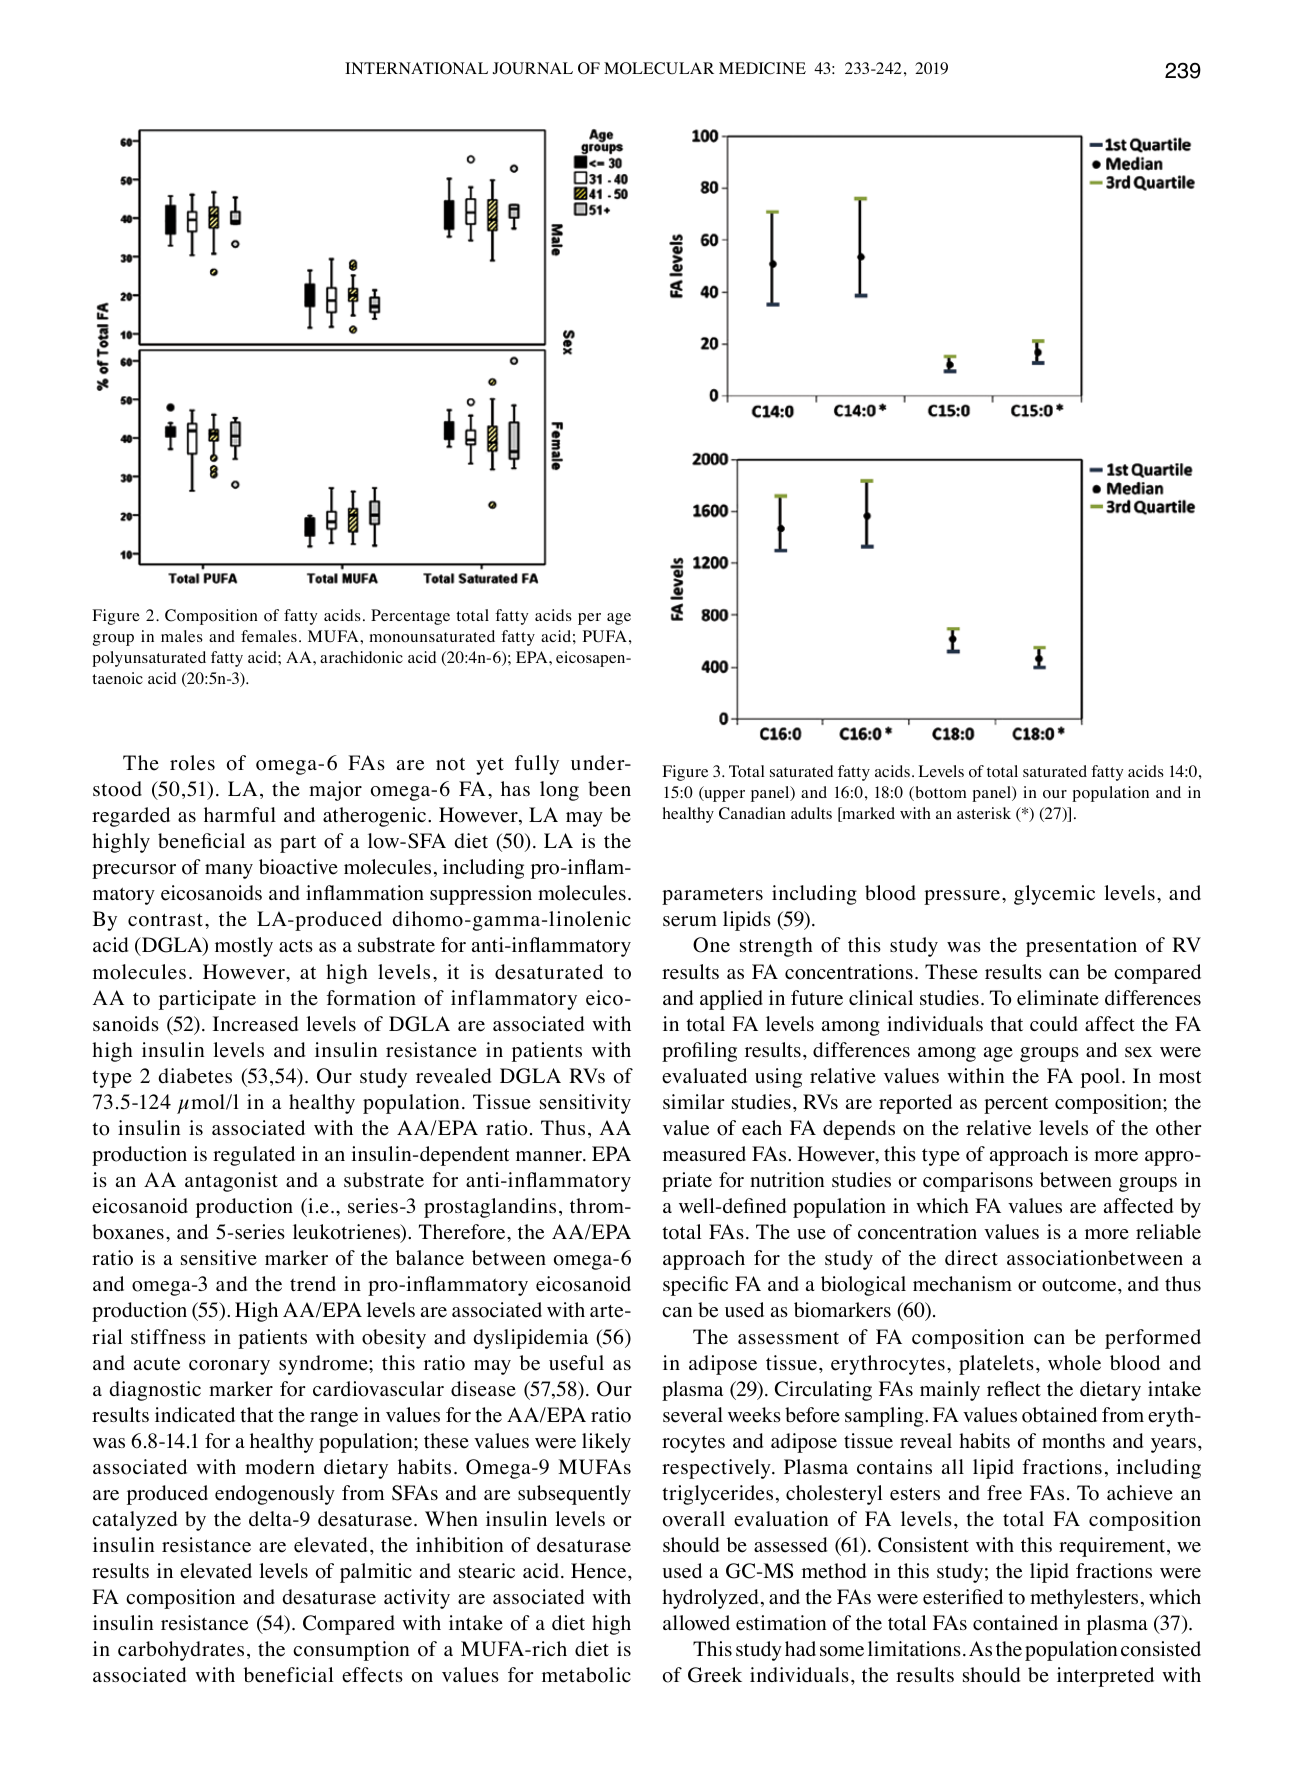 This screenshot has width=1294, height=1786. What do you see at coordinates (229, 871) in the screenshot?
I see `many` at bounding box center [229, 871].
